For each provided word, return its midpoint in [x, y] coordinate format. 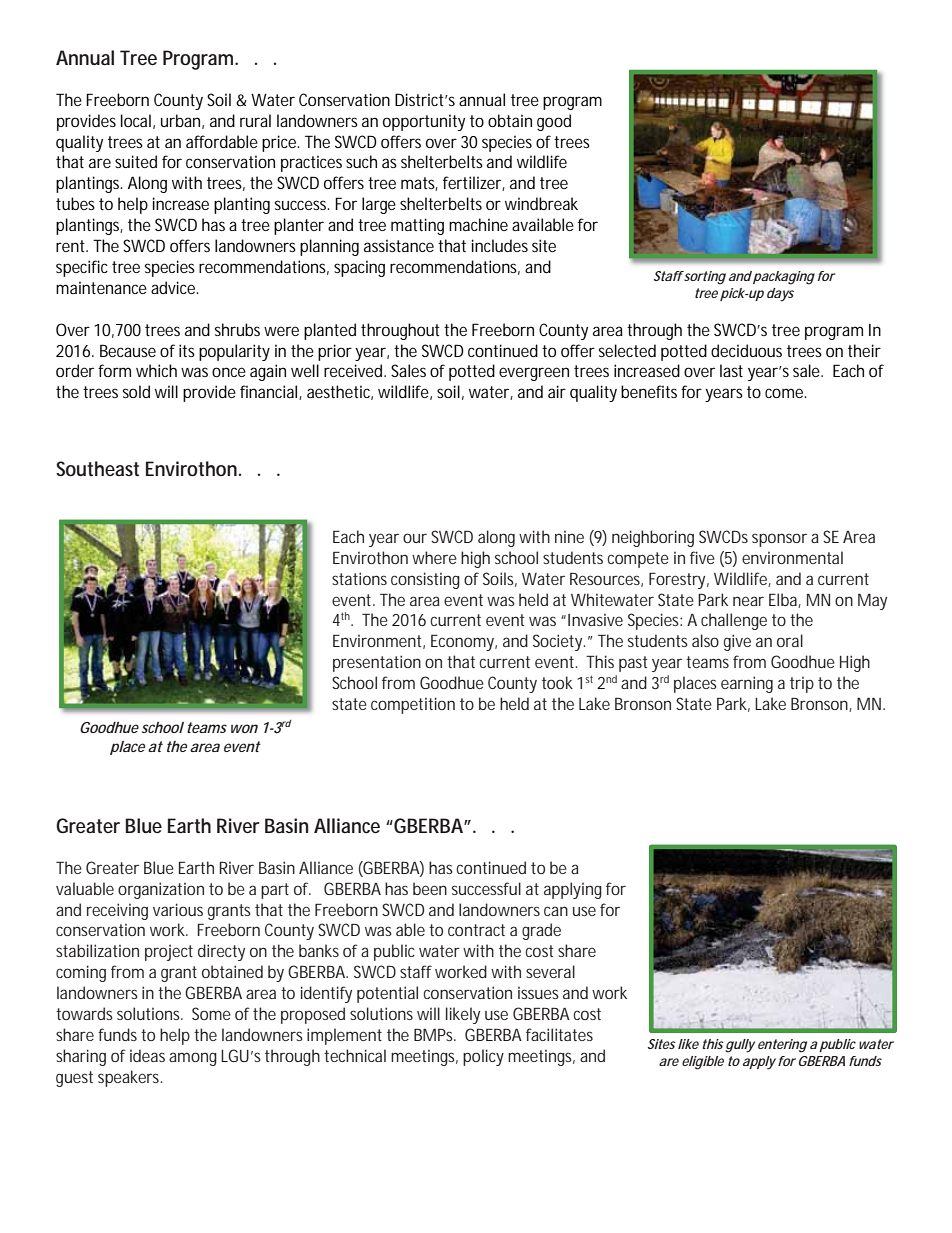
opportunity [424, 122]
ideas [147, 1055]
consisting [425, 580]
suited [136, 161]
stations [359, 578]
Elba [784, 600]
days [780, 295]
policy [483, 1057]
